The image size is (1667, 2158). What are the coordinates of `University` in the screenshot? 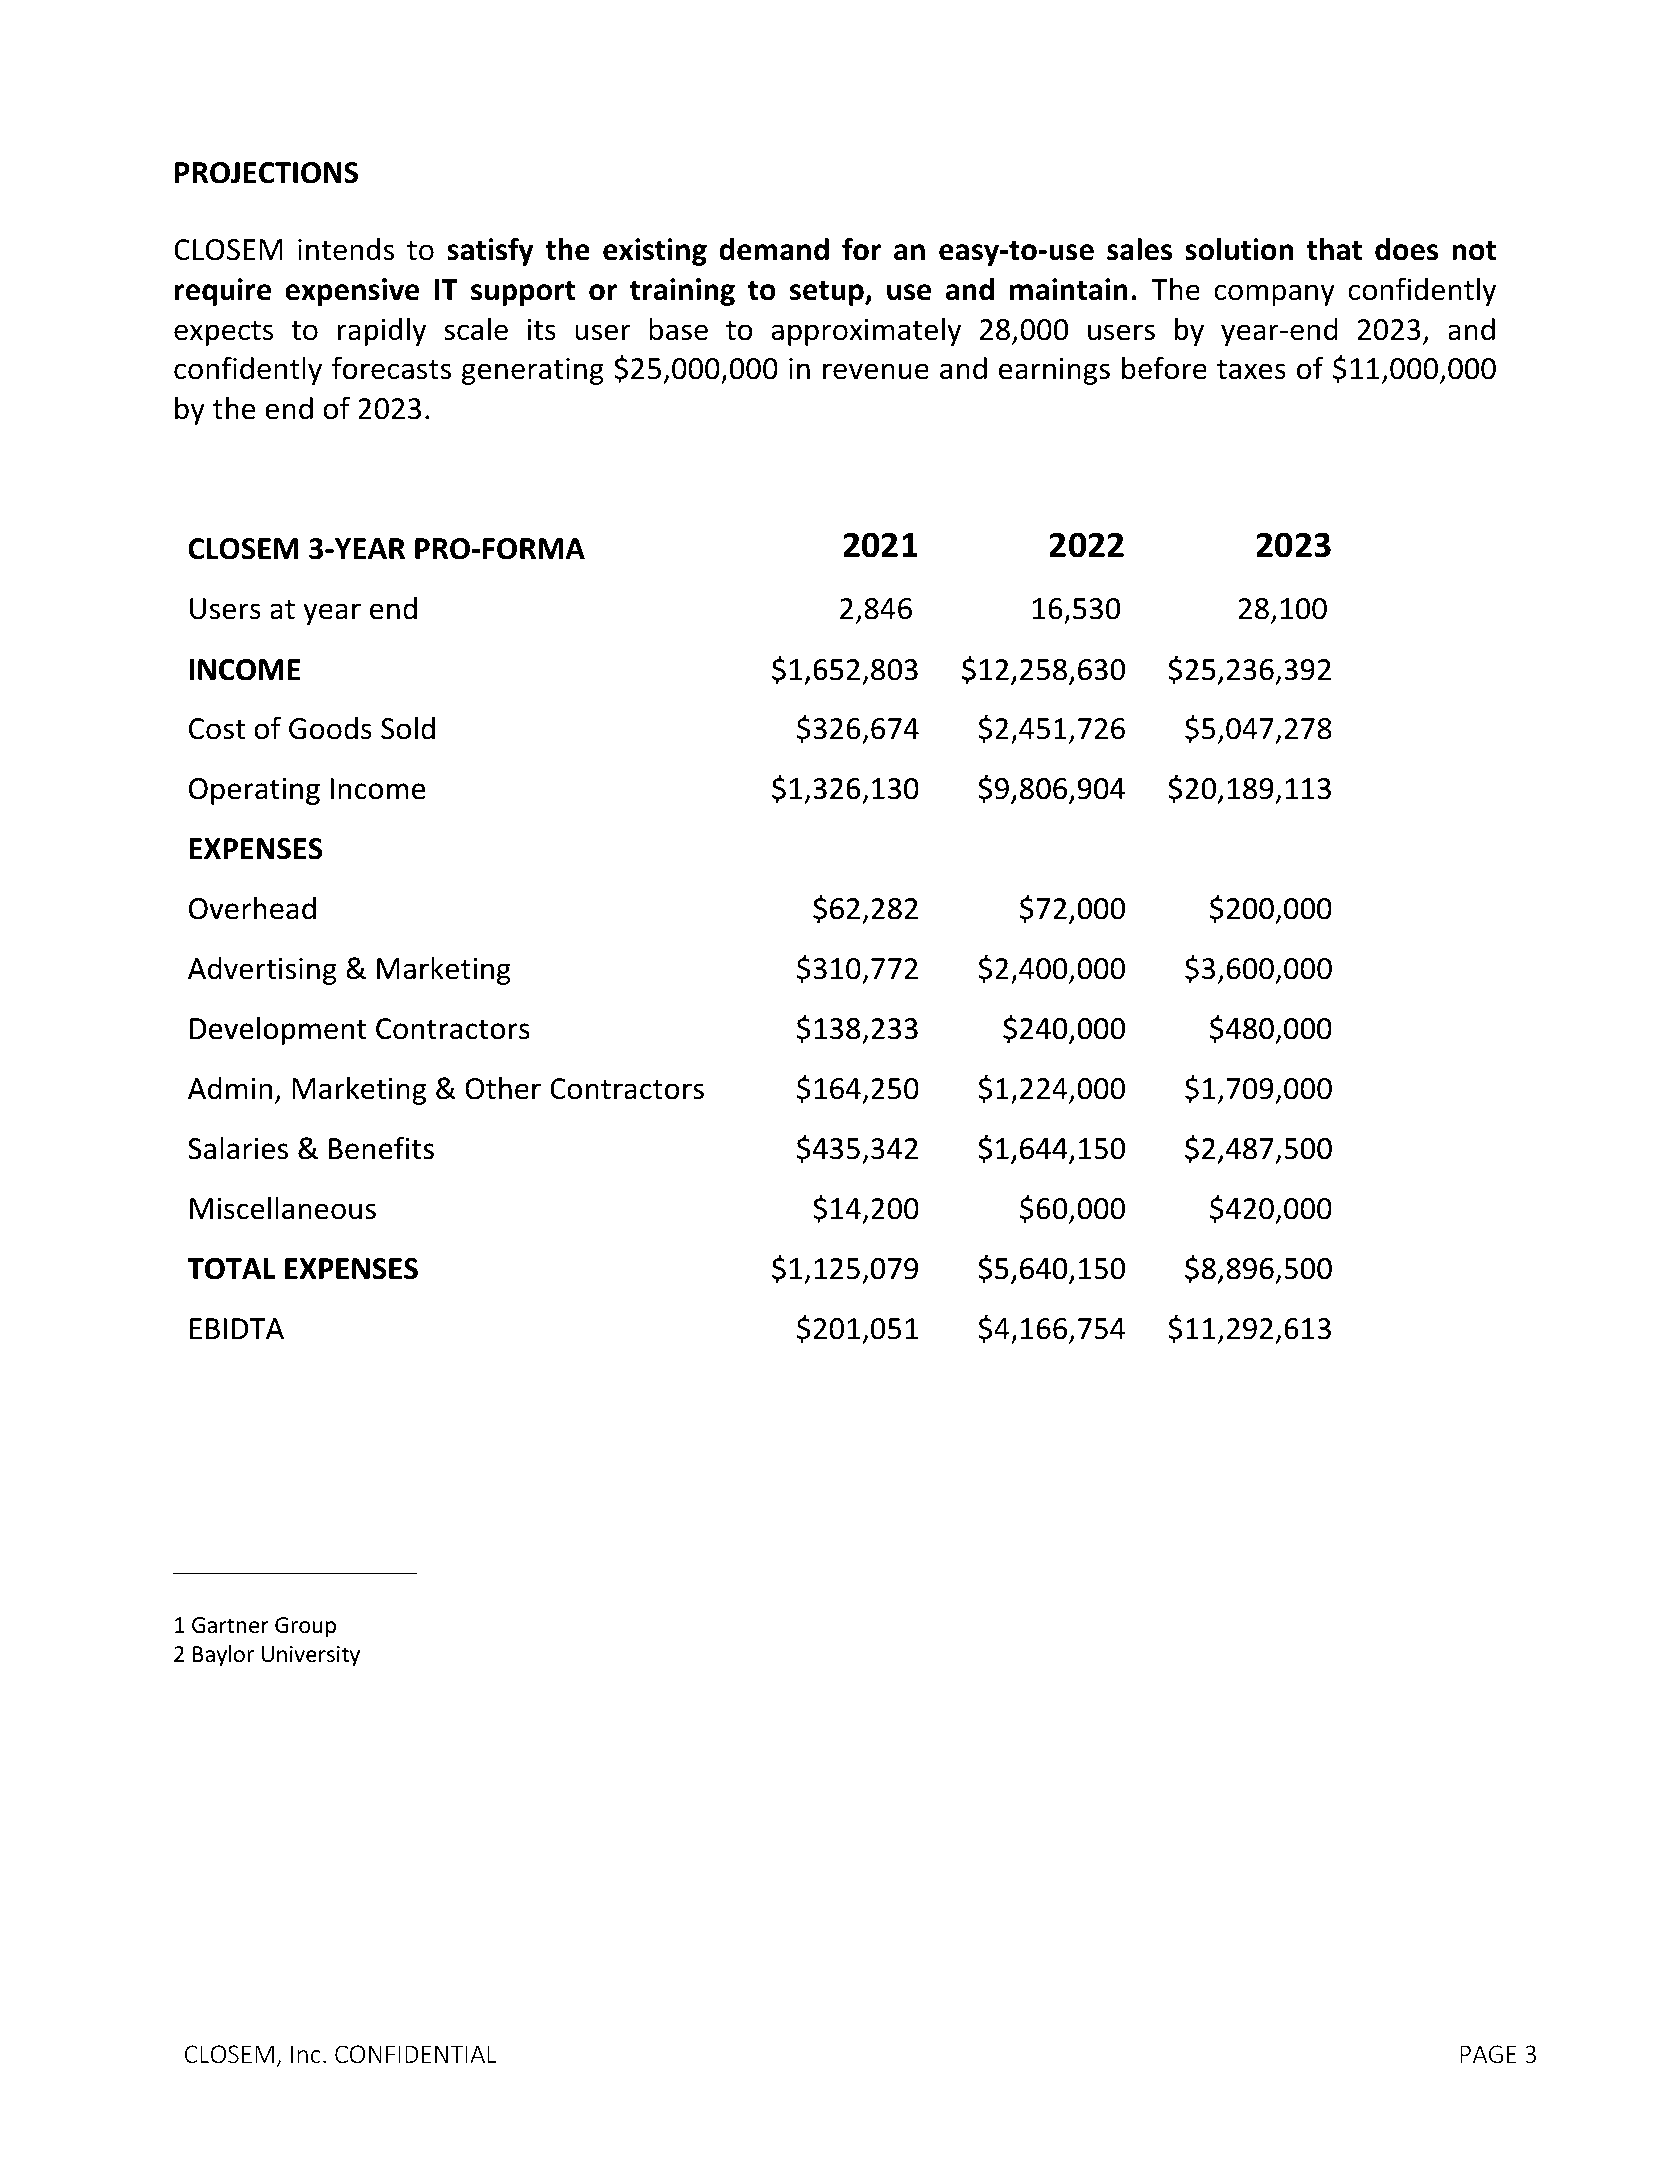 It's located at (311, 1656).
